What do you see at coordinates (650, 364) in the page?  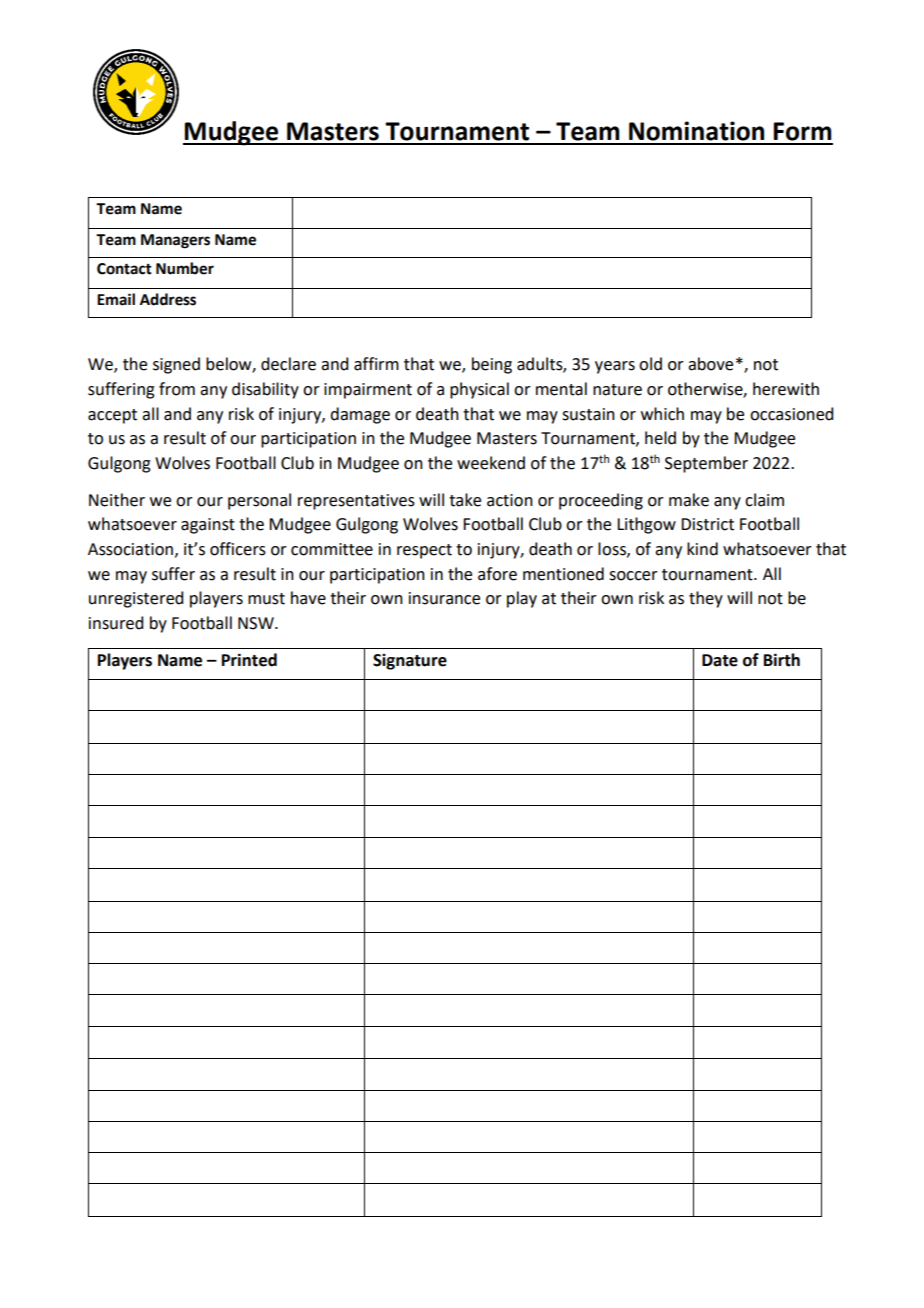 I see `old` at bounding box center [650, 364].
